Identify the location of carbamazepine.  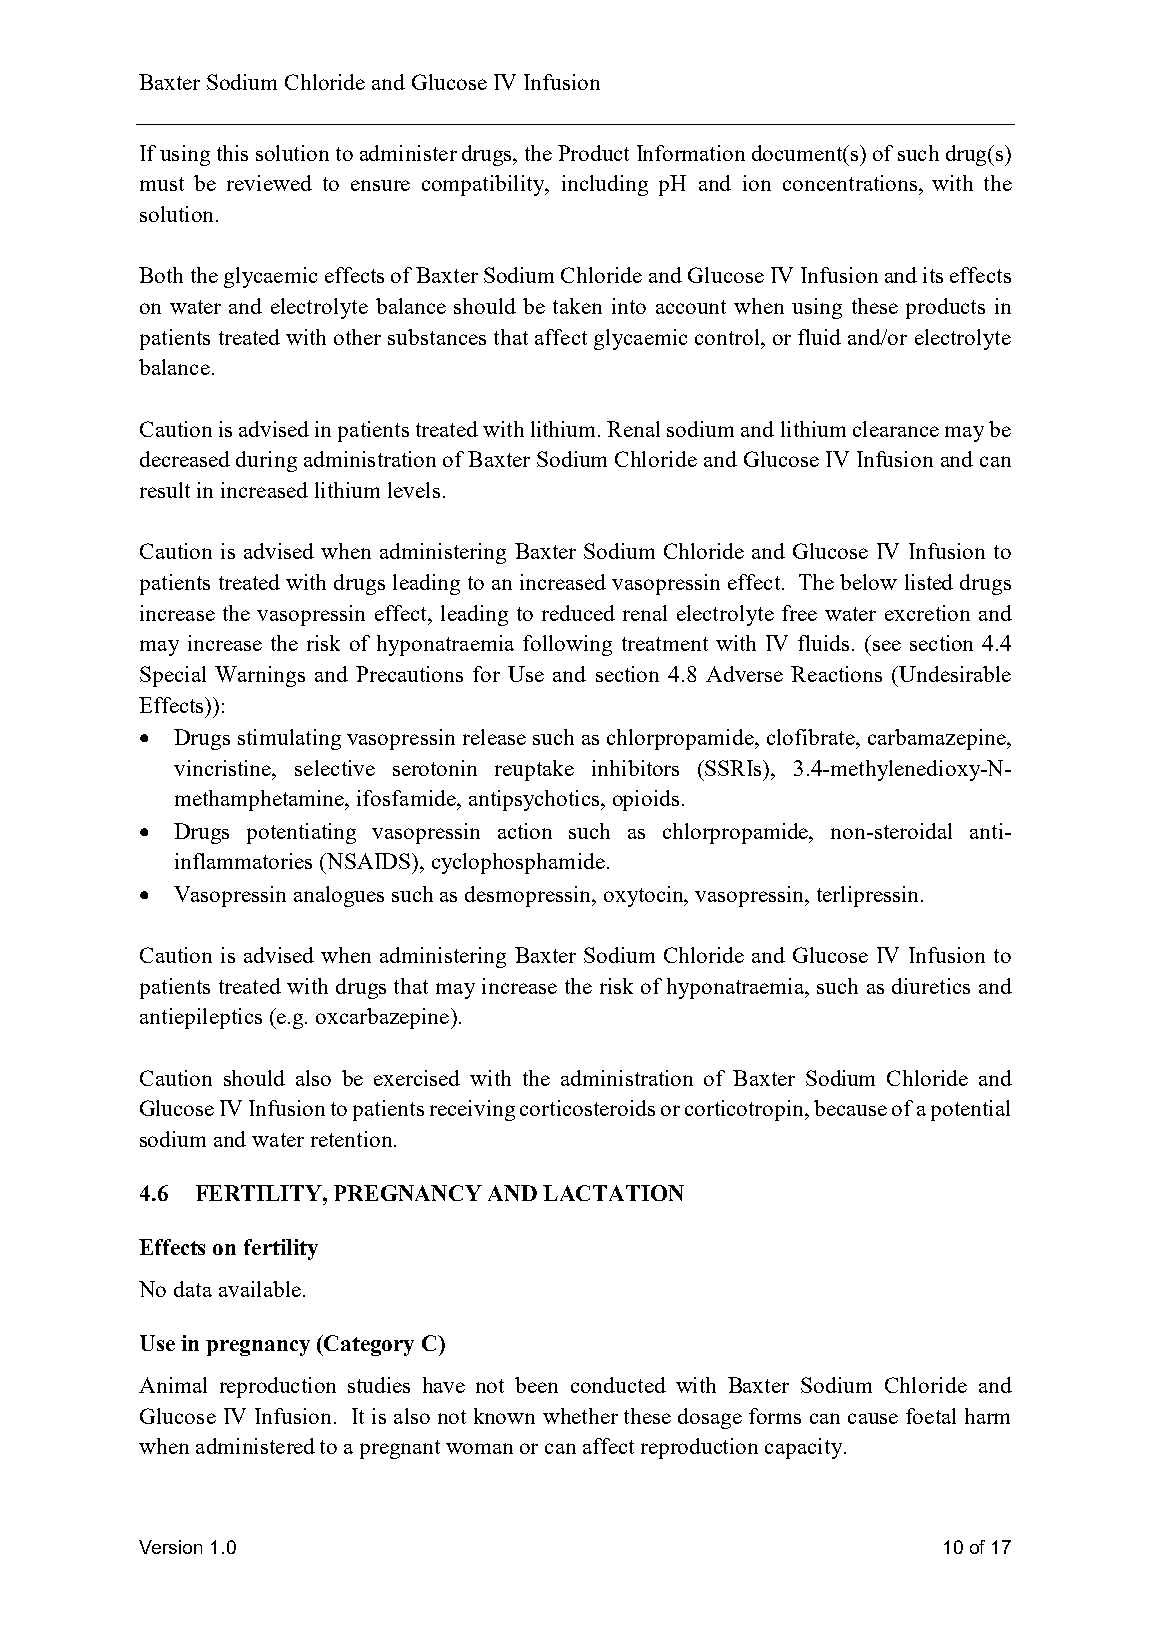
(938, 739).
